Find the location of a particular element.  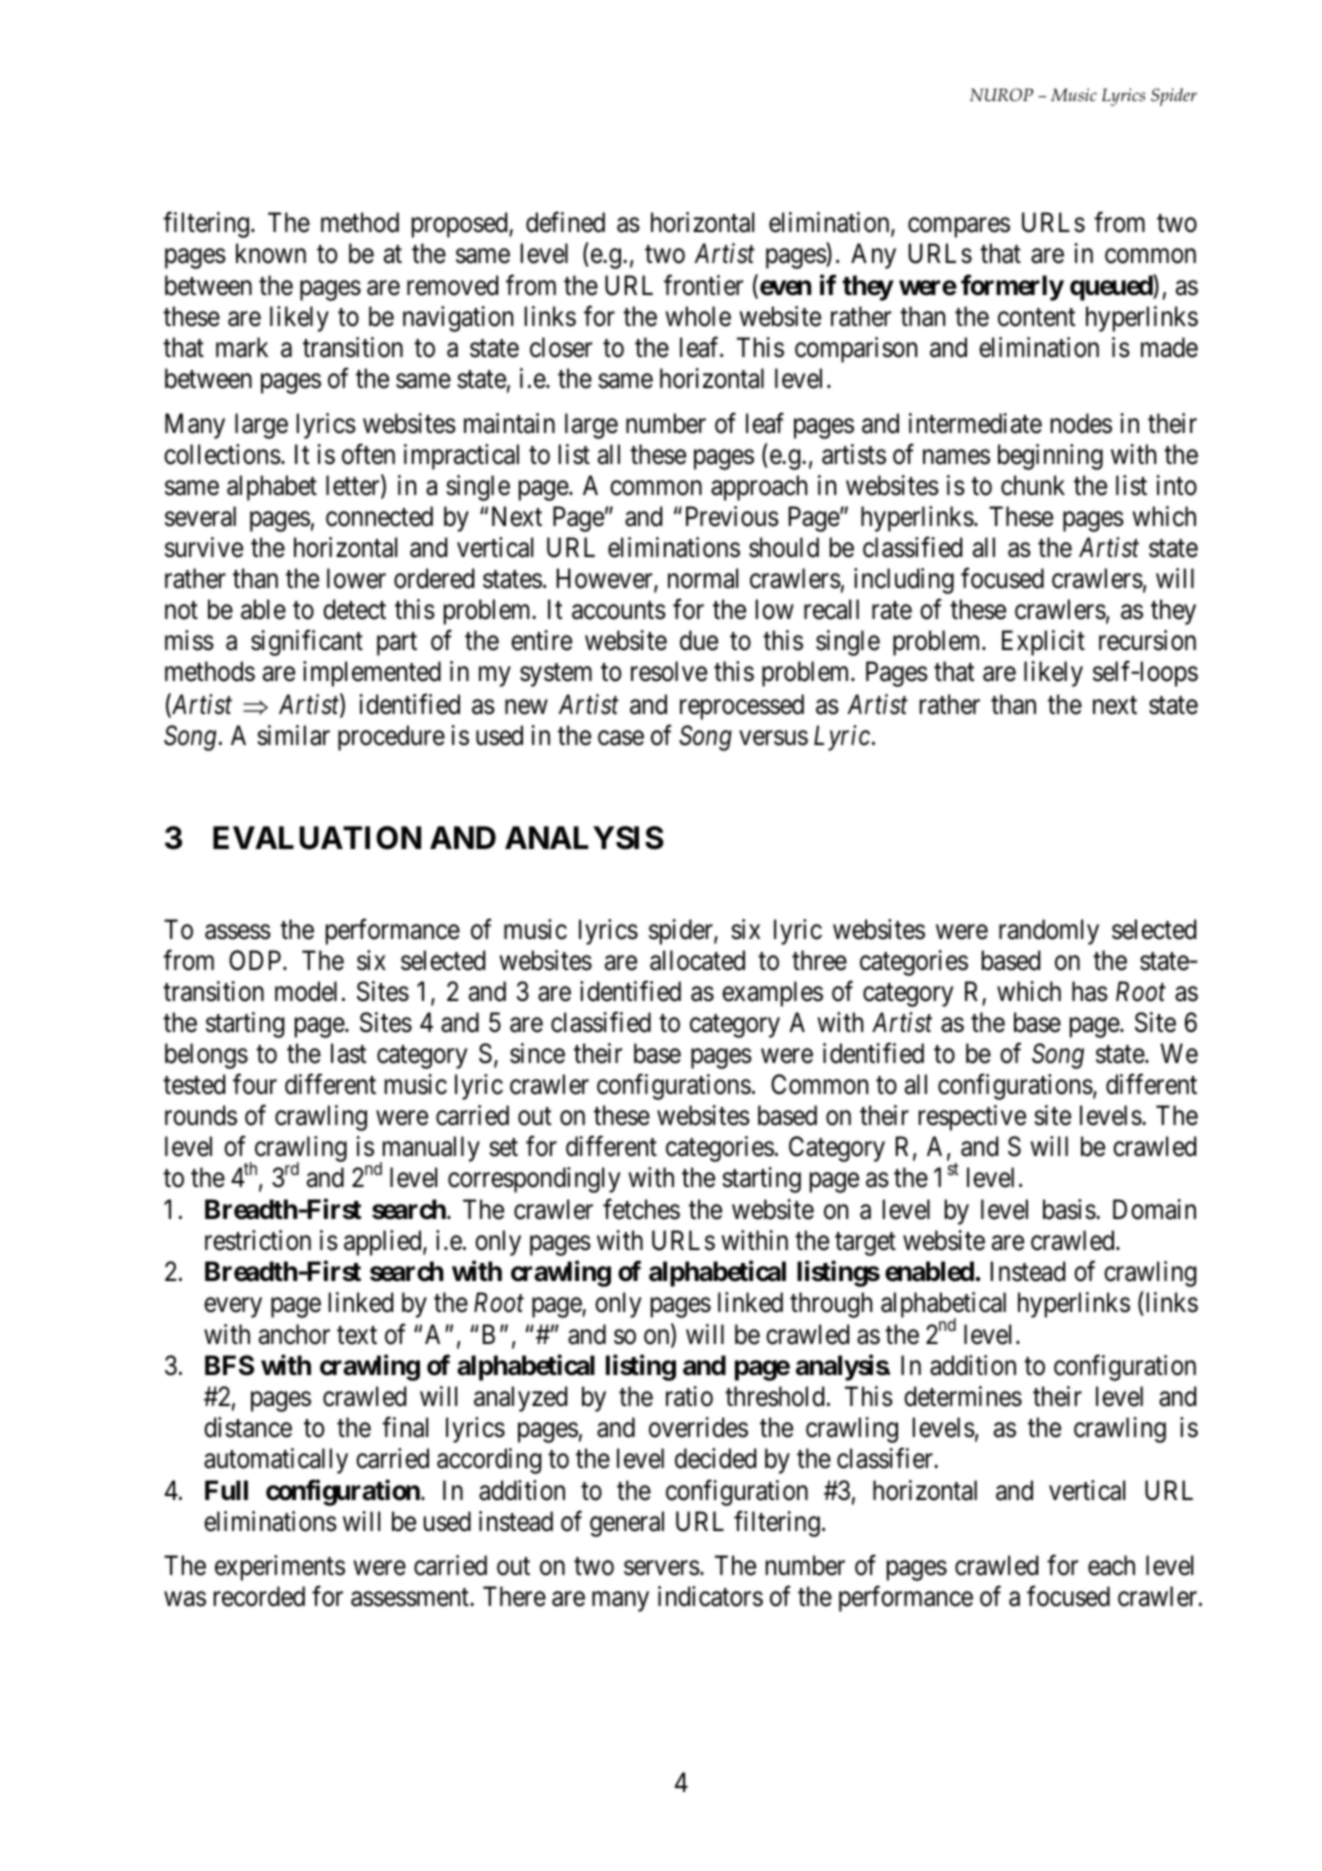

frontier is located at coordinates (703, 285).
